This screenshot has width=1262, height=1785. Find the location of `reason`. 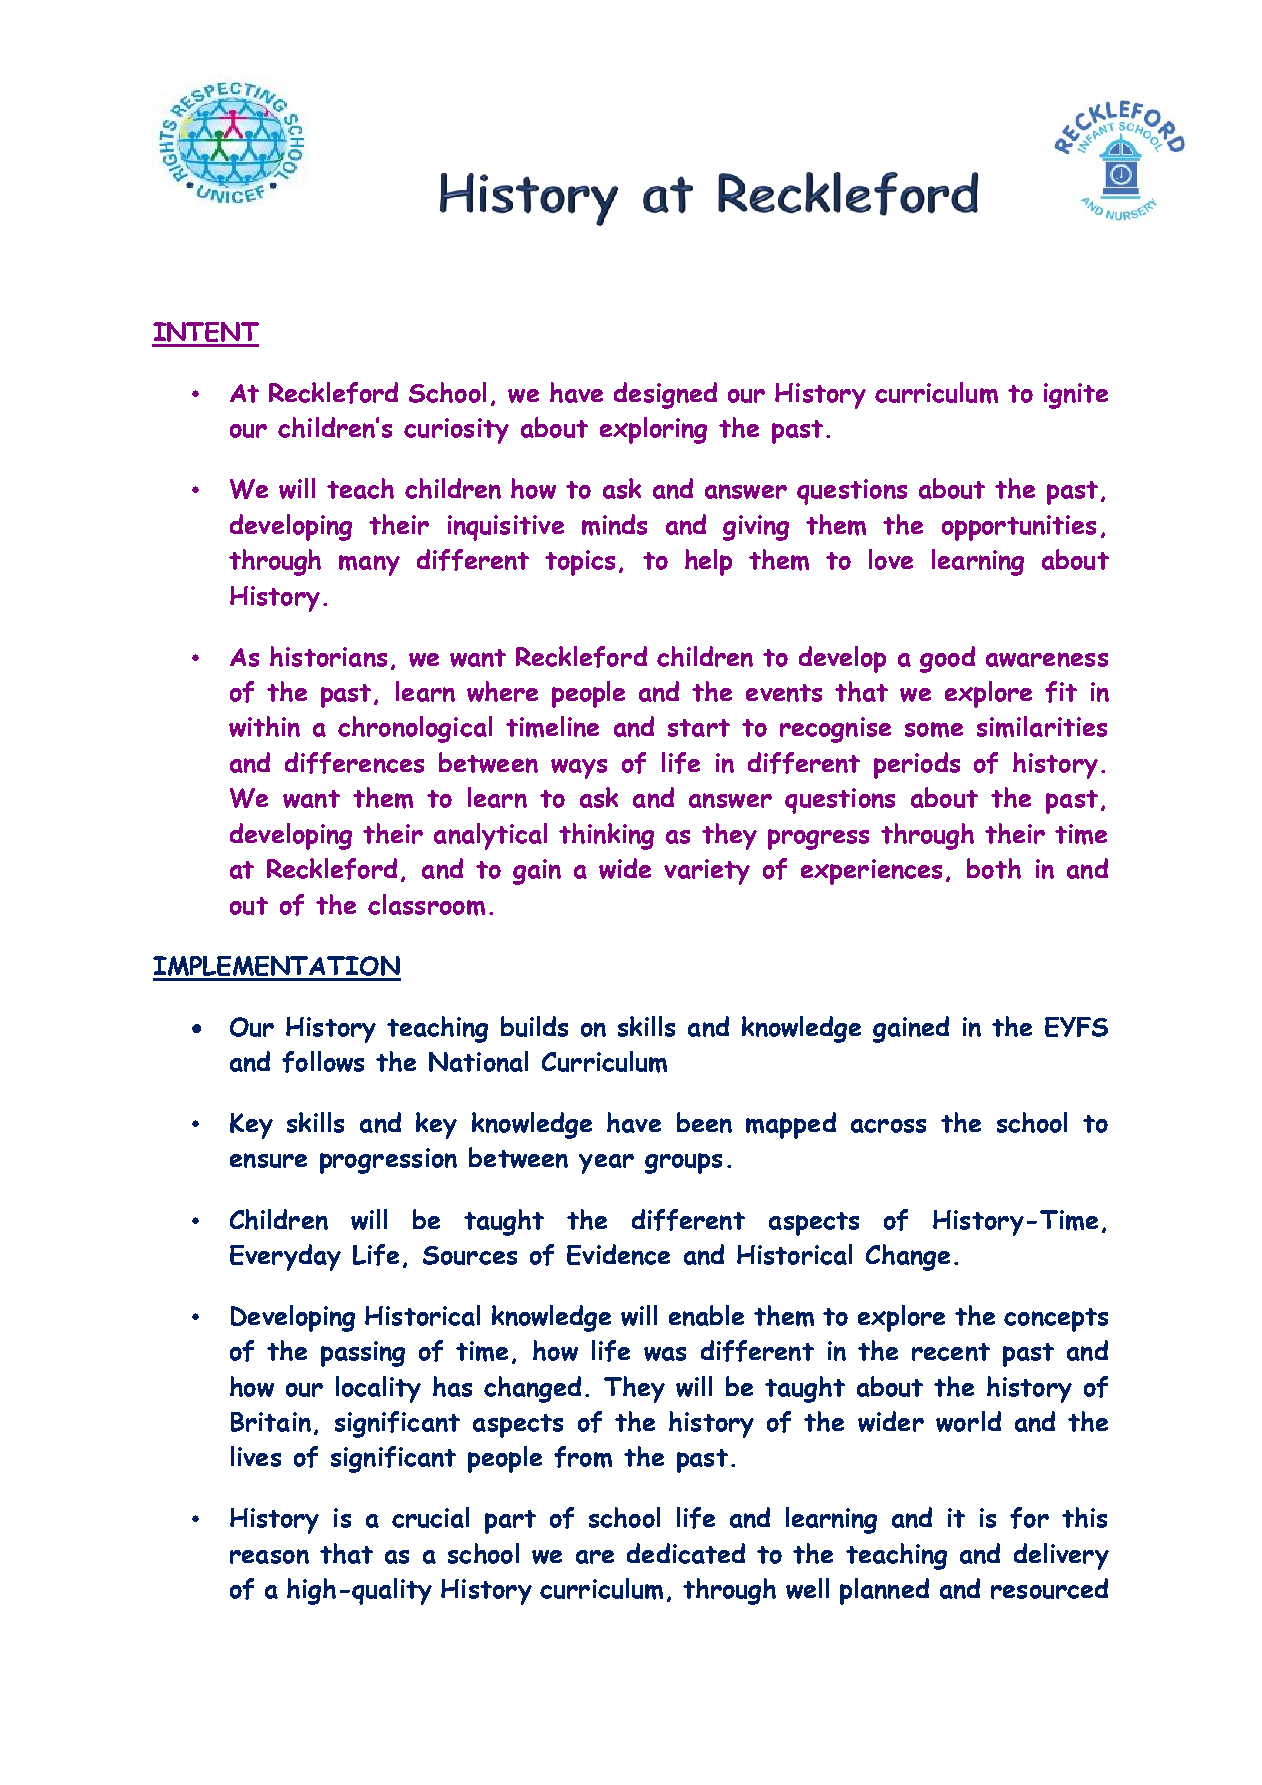

reason is located at coordinates (269, 1556).
